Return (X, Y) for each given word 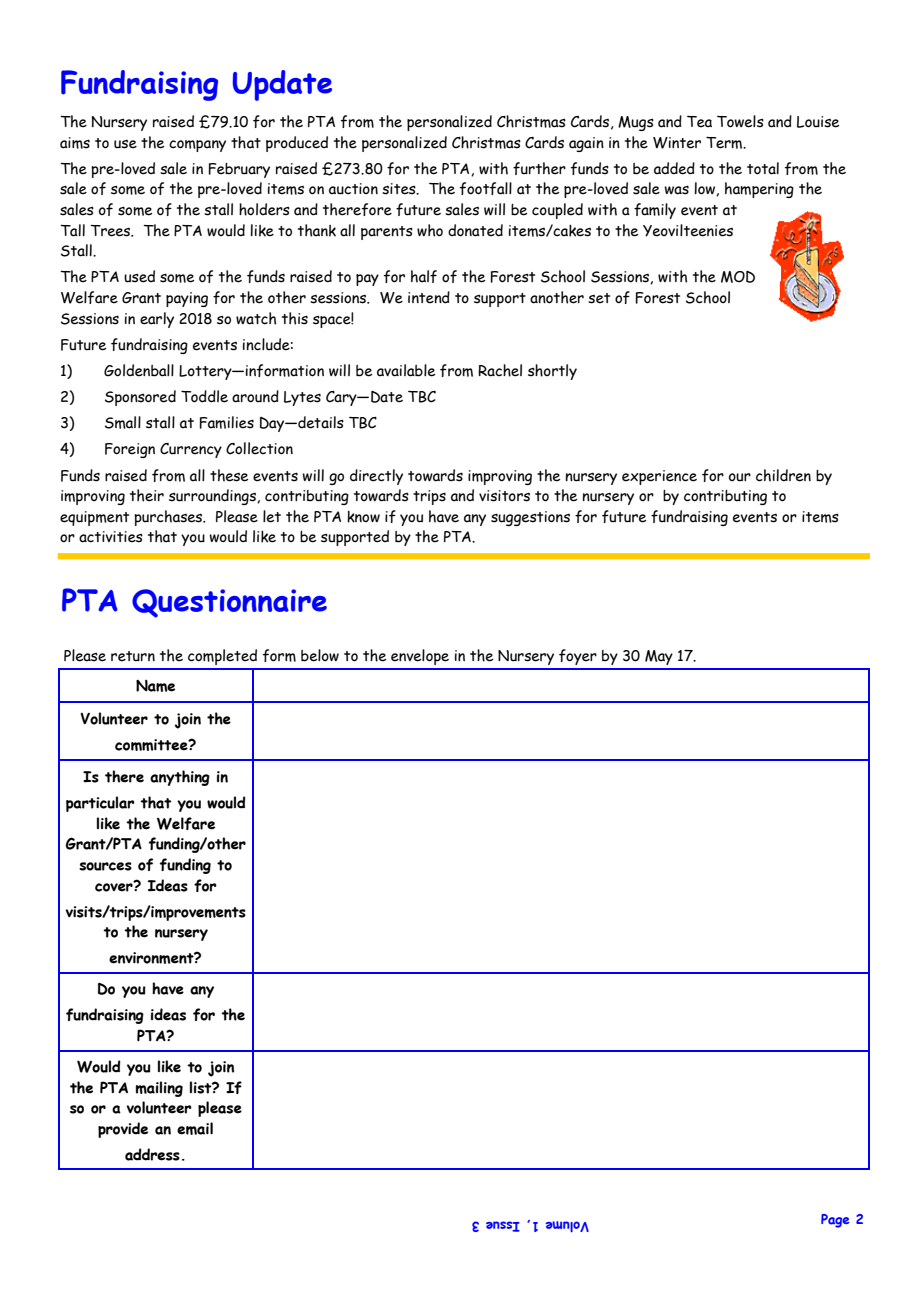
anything (180, 778)
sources (105, 866)
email (195, 1128)
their (147, 495)
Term (725, 142)
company (197, 146)
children (783, 475)
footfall (486, 188)
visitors (504, 496)
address (152, 1154)
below (320, 655)
